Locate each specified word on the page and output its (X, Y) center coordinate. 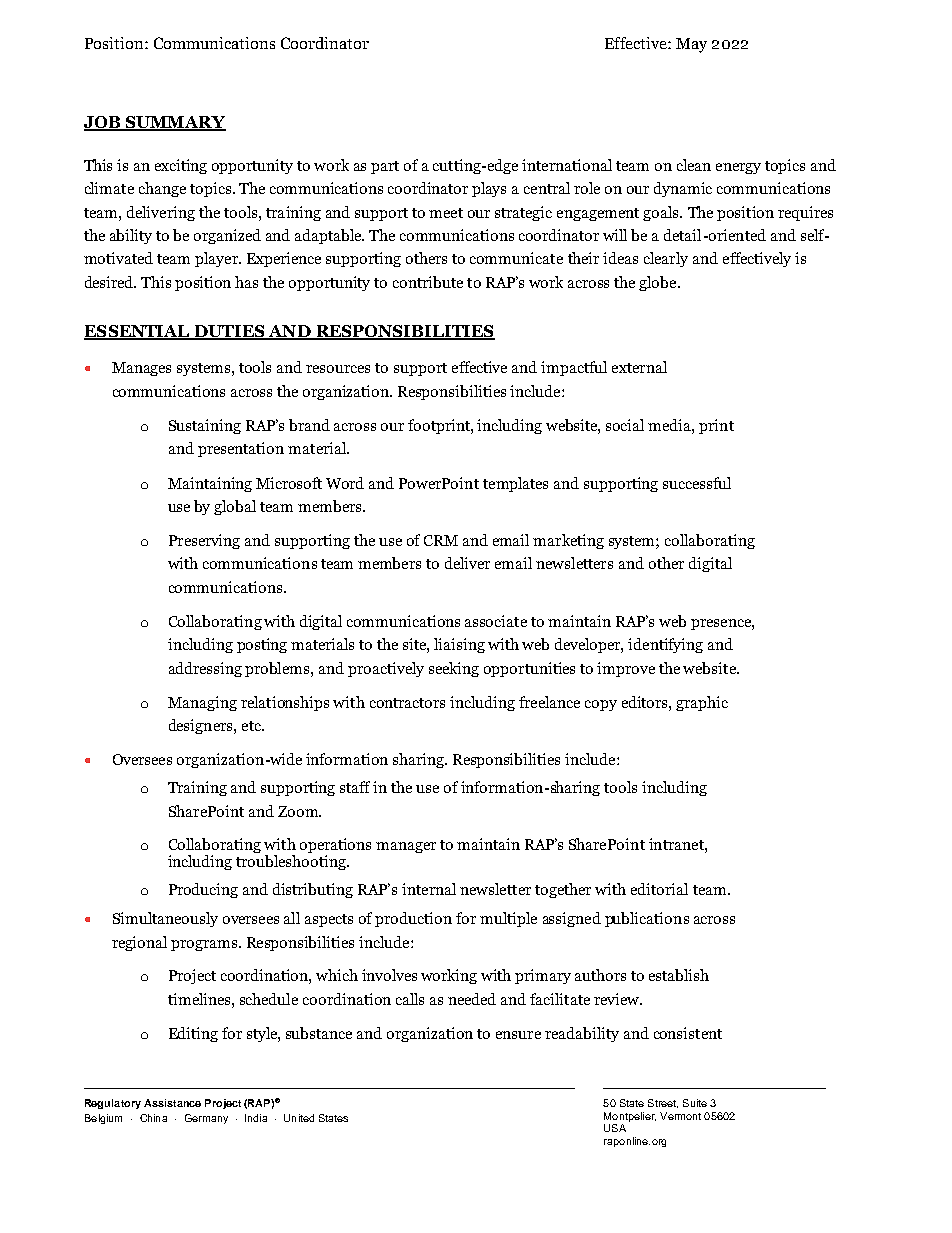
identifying (665, 645)
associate (496, 621)
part (385, 167)
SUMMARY (174, 123)
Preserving (204, 541)
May (691, 45)
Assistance (172, 1103)
